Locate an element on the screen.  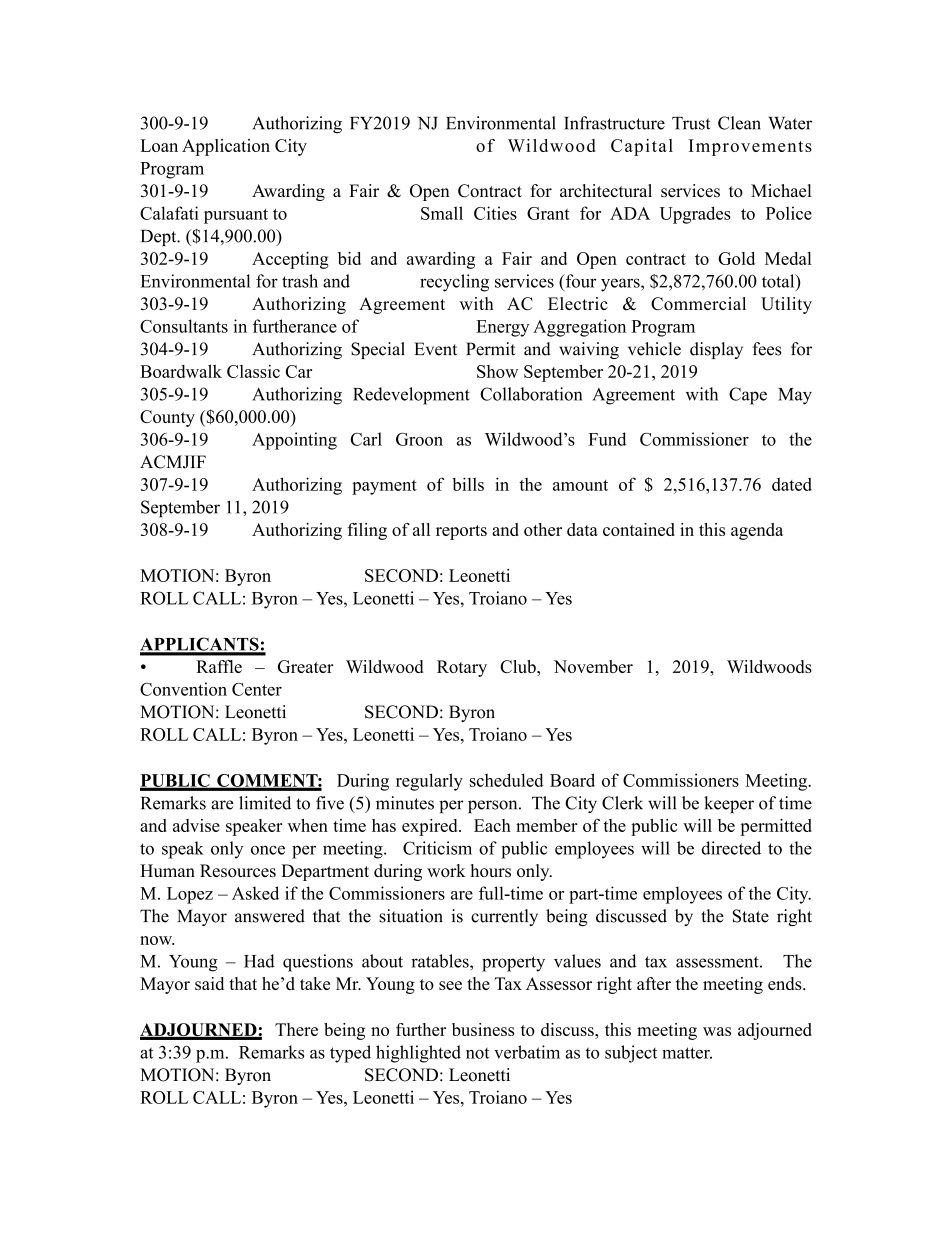
Cities is located at coordinates (495, 213).
